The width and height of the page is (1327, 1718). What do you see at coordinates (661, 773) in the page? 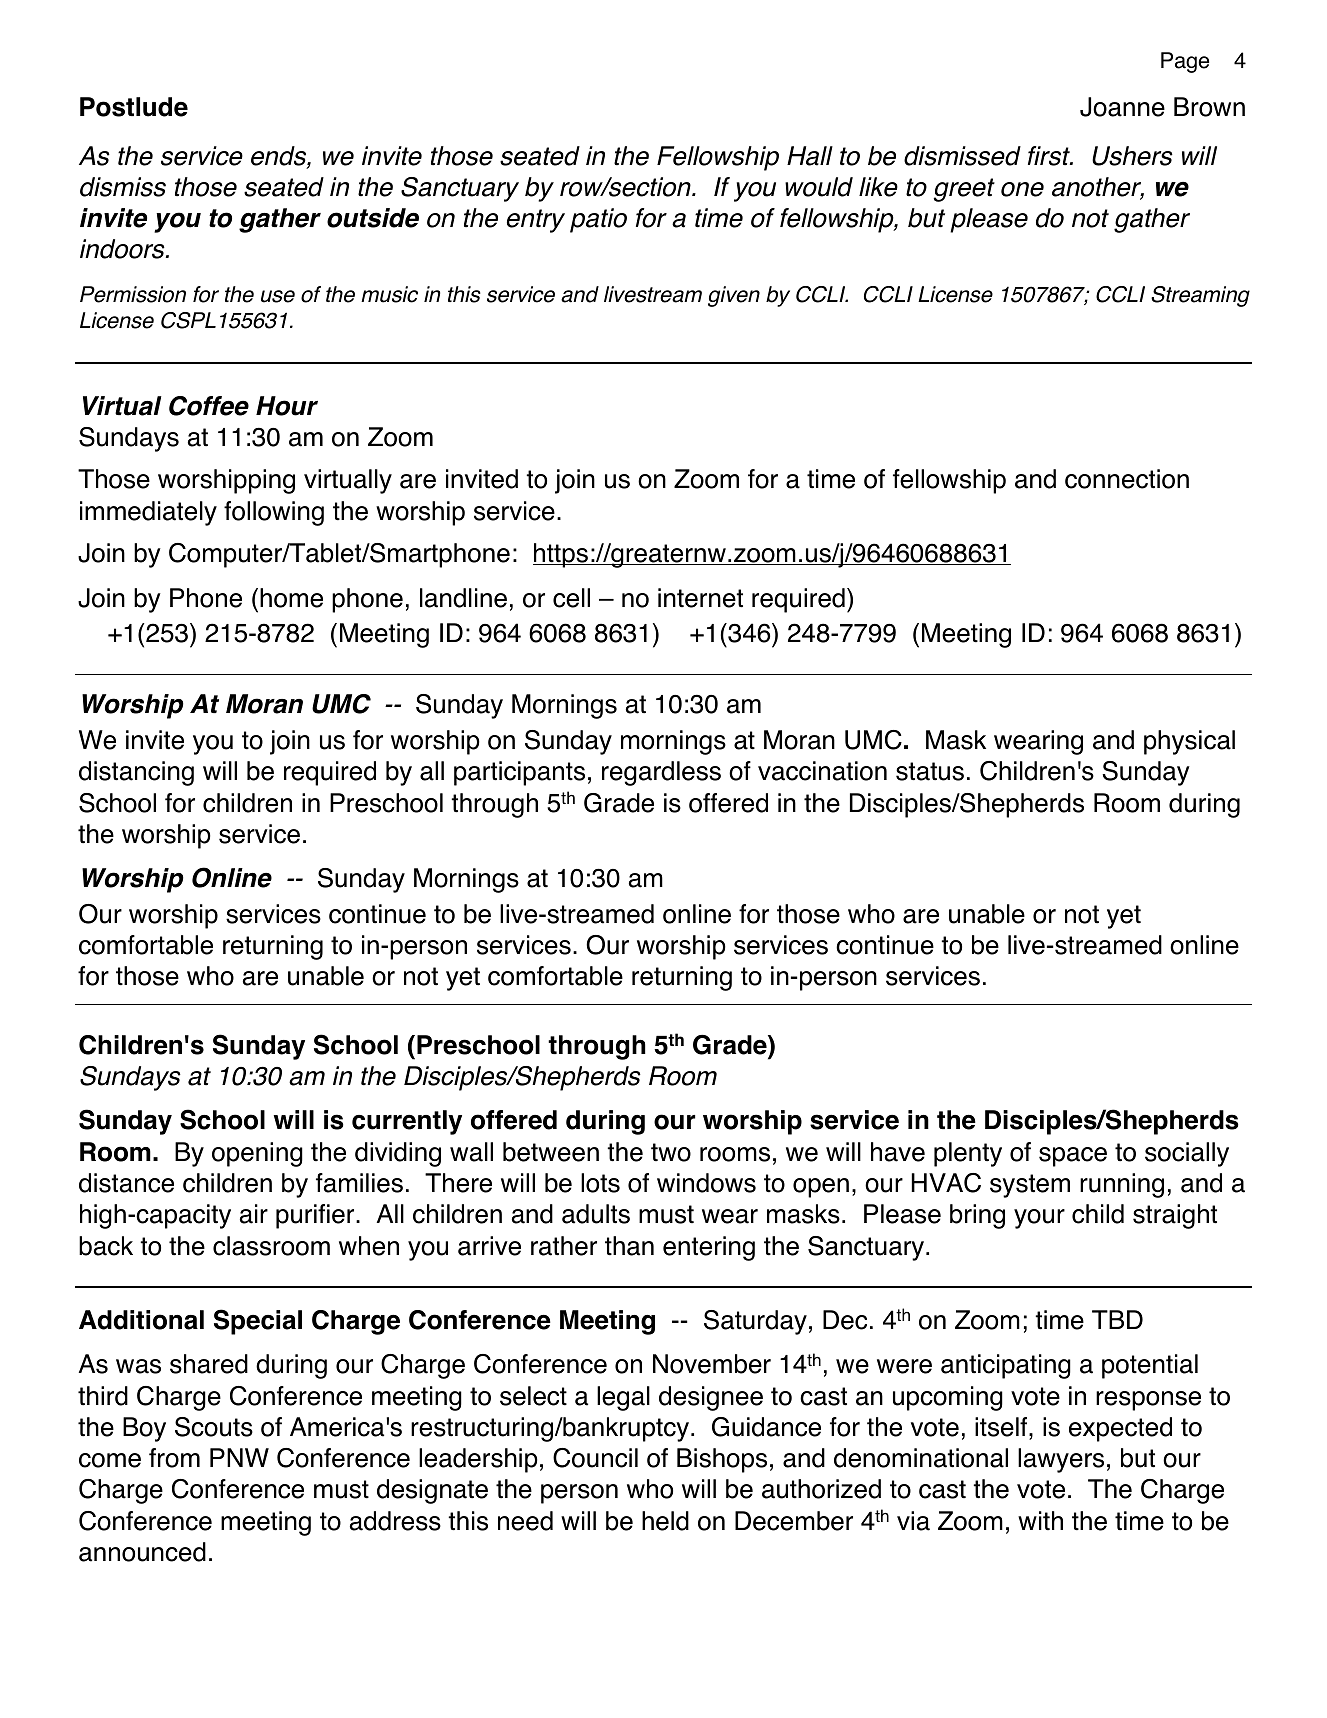
I see `regardless` at bounding box center [661, 773].
